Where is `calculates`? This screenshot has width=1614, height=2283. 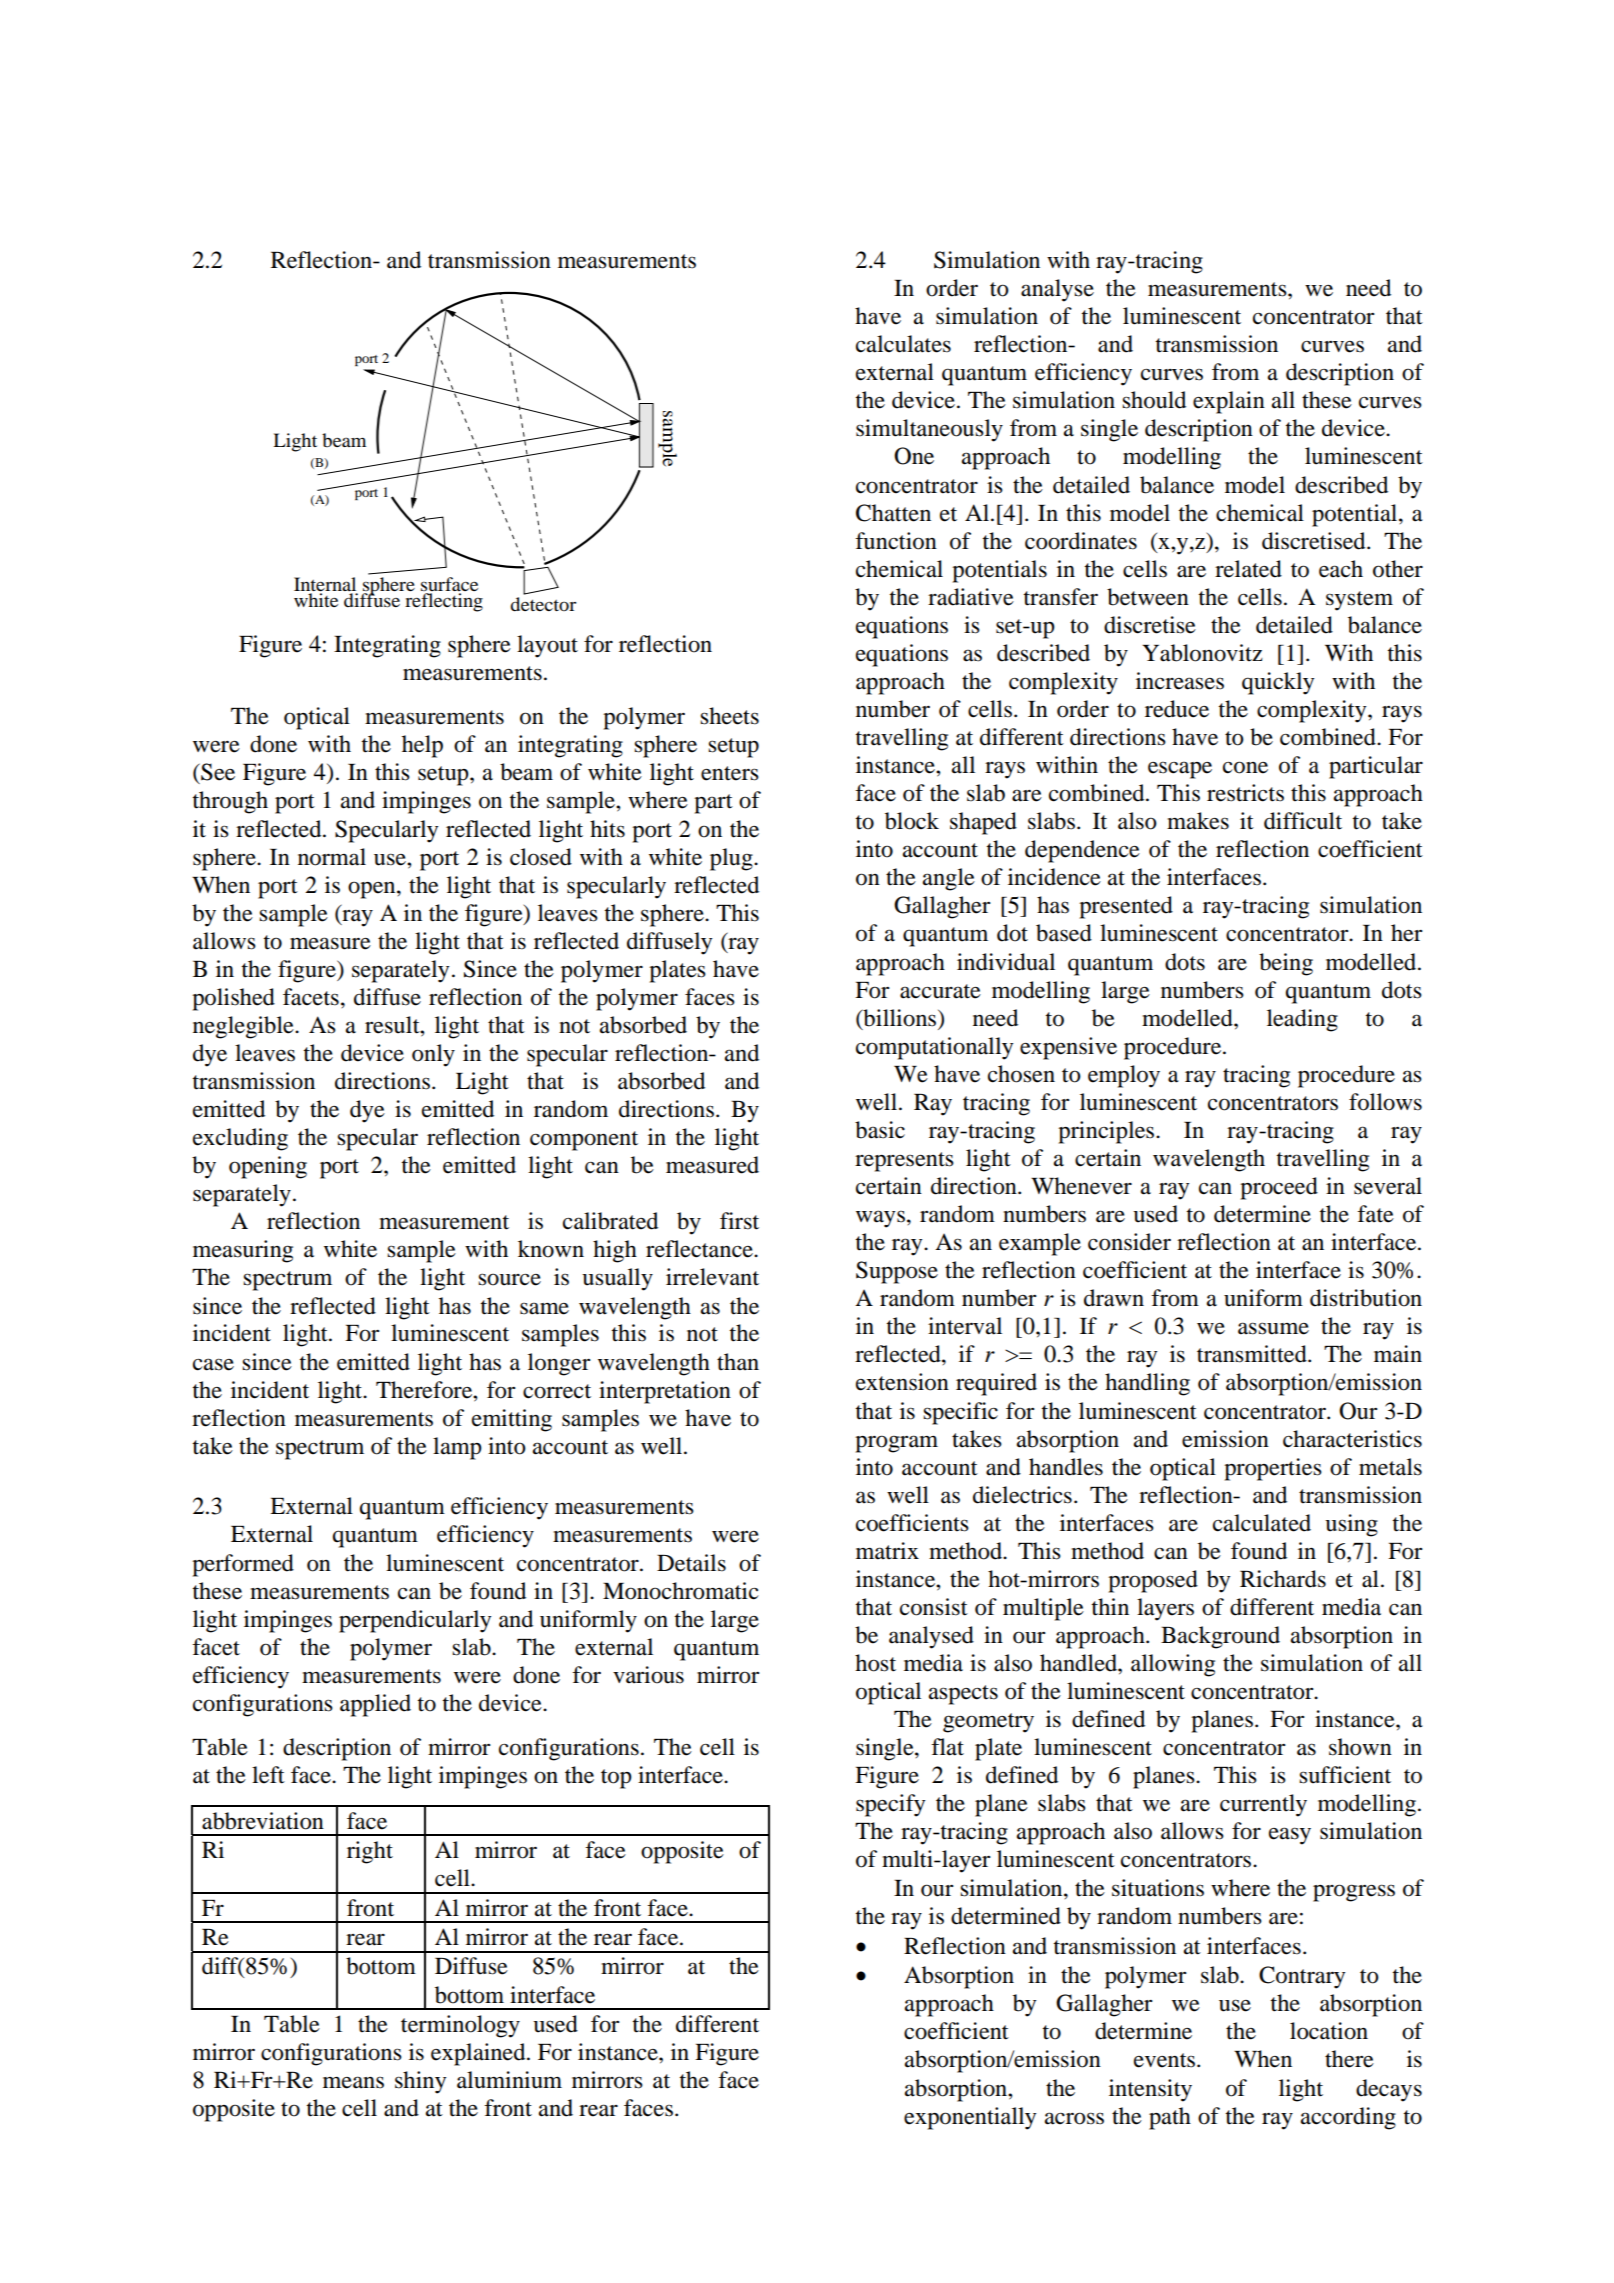
calculates is located at coordinates (903, 344).
